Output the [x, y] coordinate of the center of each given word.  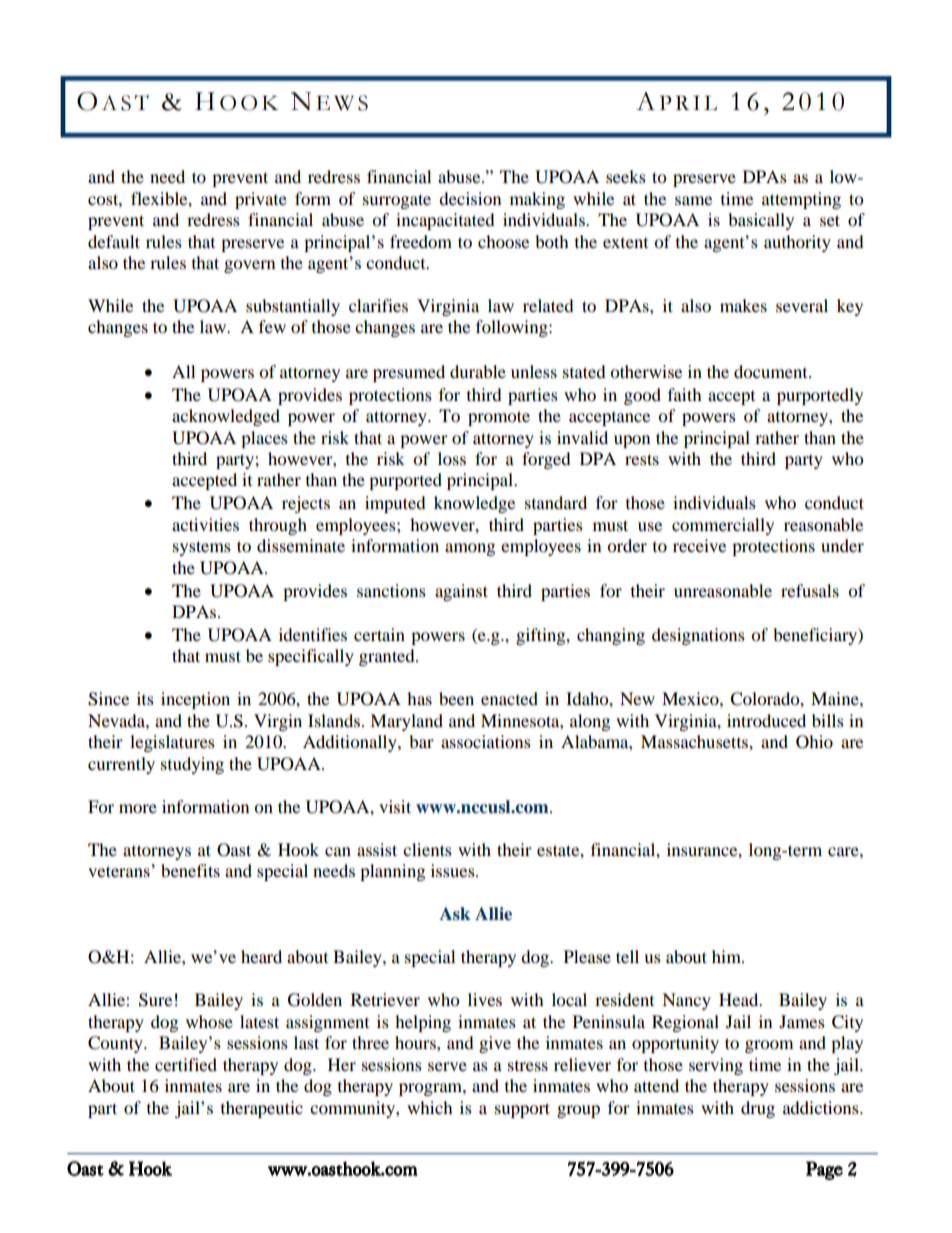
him [727, 956]
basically [761, 221]
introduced [766, 720]
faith [685, 394]
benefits [190, 870]
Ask [454, 913]
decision [470, 198]
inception [195, 700]
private [261, 200]
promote [499, 418]
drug [758, 1109]
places [264, 439]
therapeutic [262, 1109]
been [456, 698]
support [522, 1110]
